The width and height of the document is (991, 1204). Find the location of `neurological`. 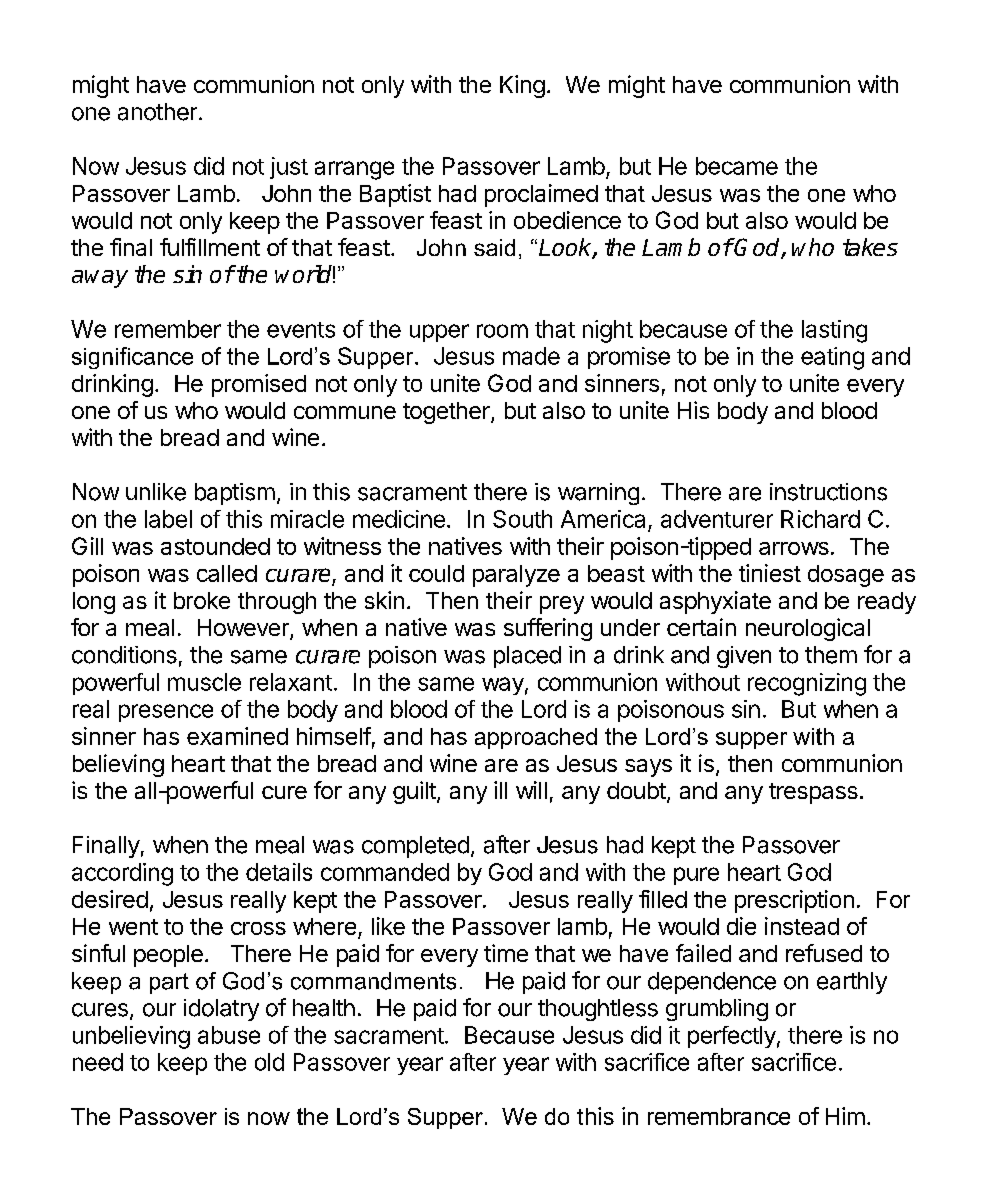

neurological is located at coordinates (808, 629).
